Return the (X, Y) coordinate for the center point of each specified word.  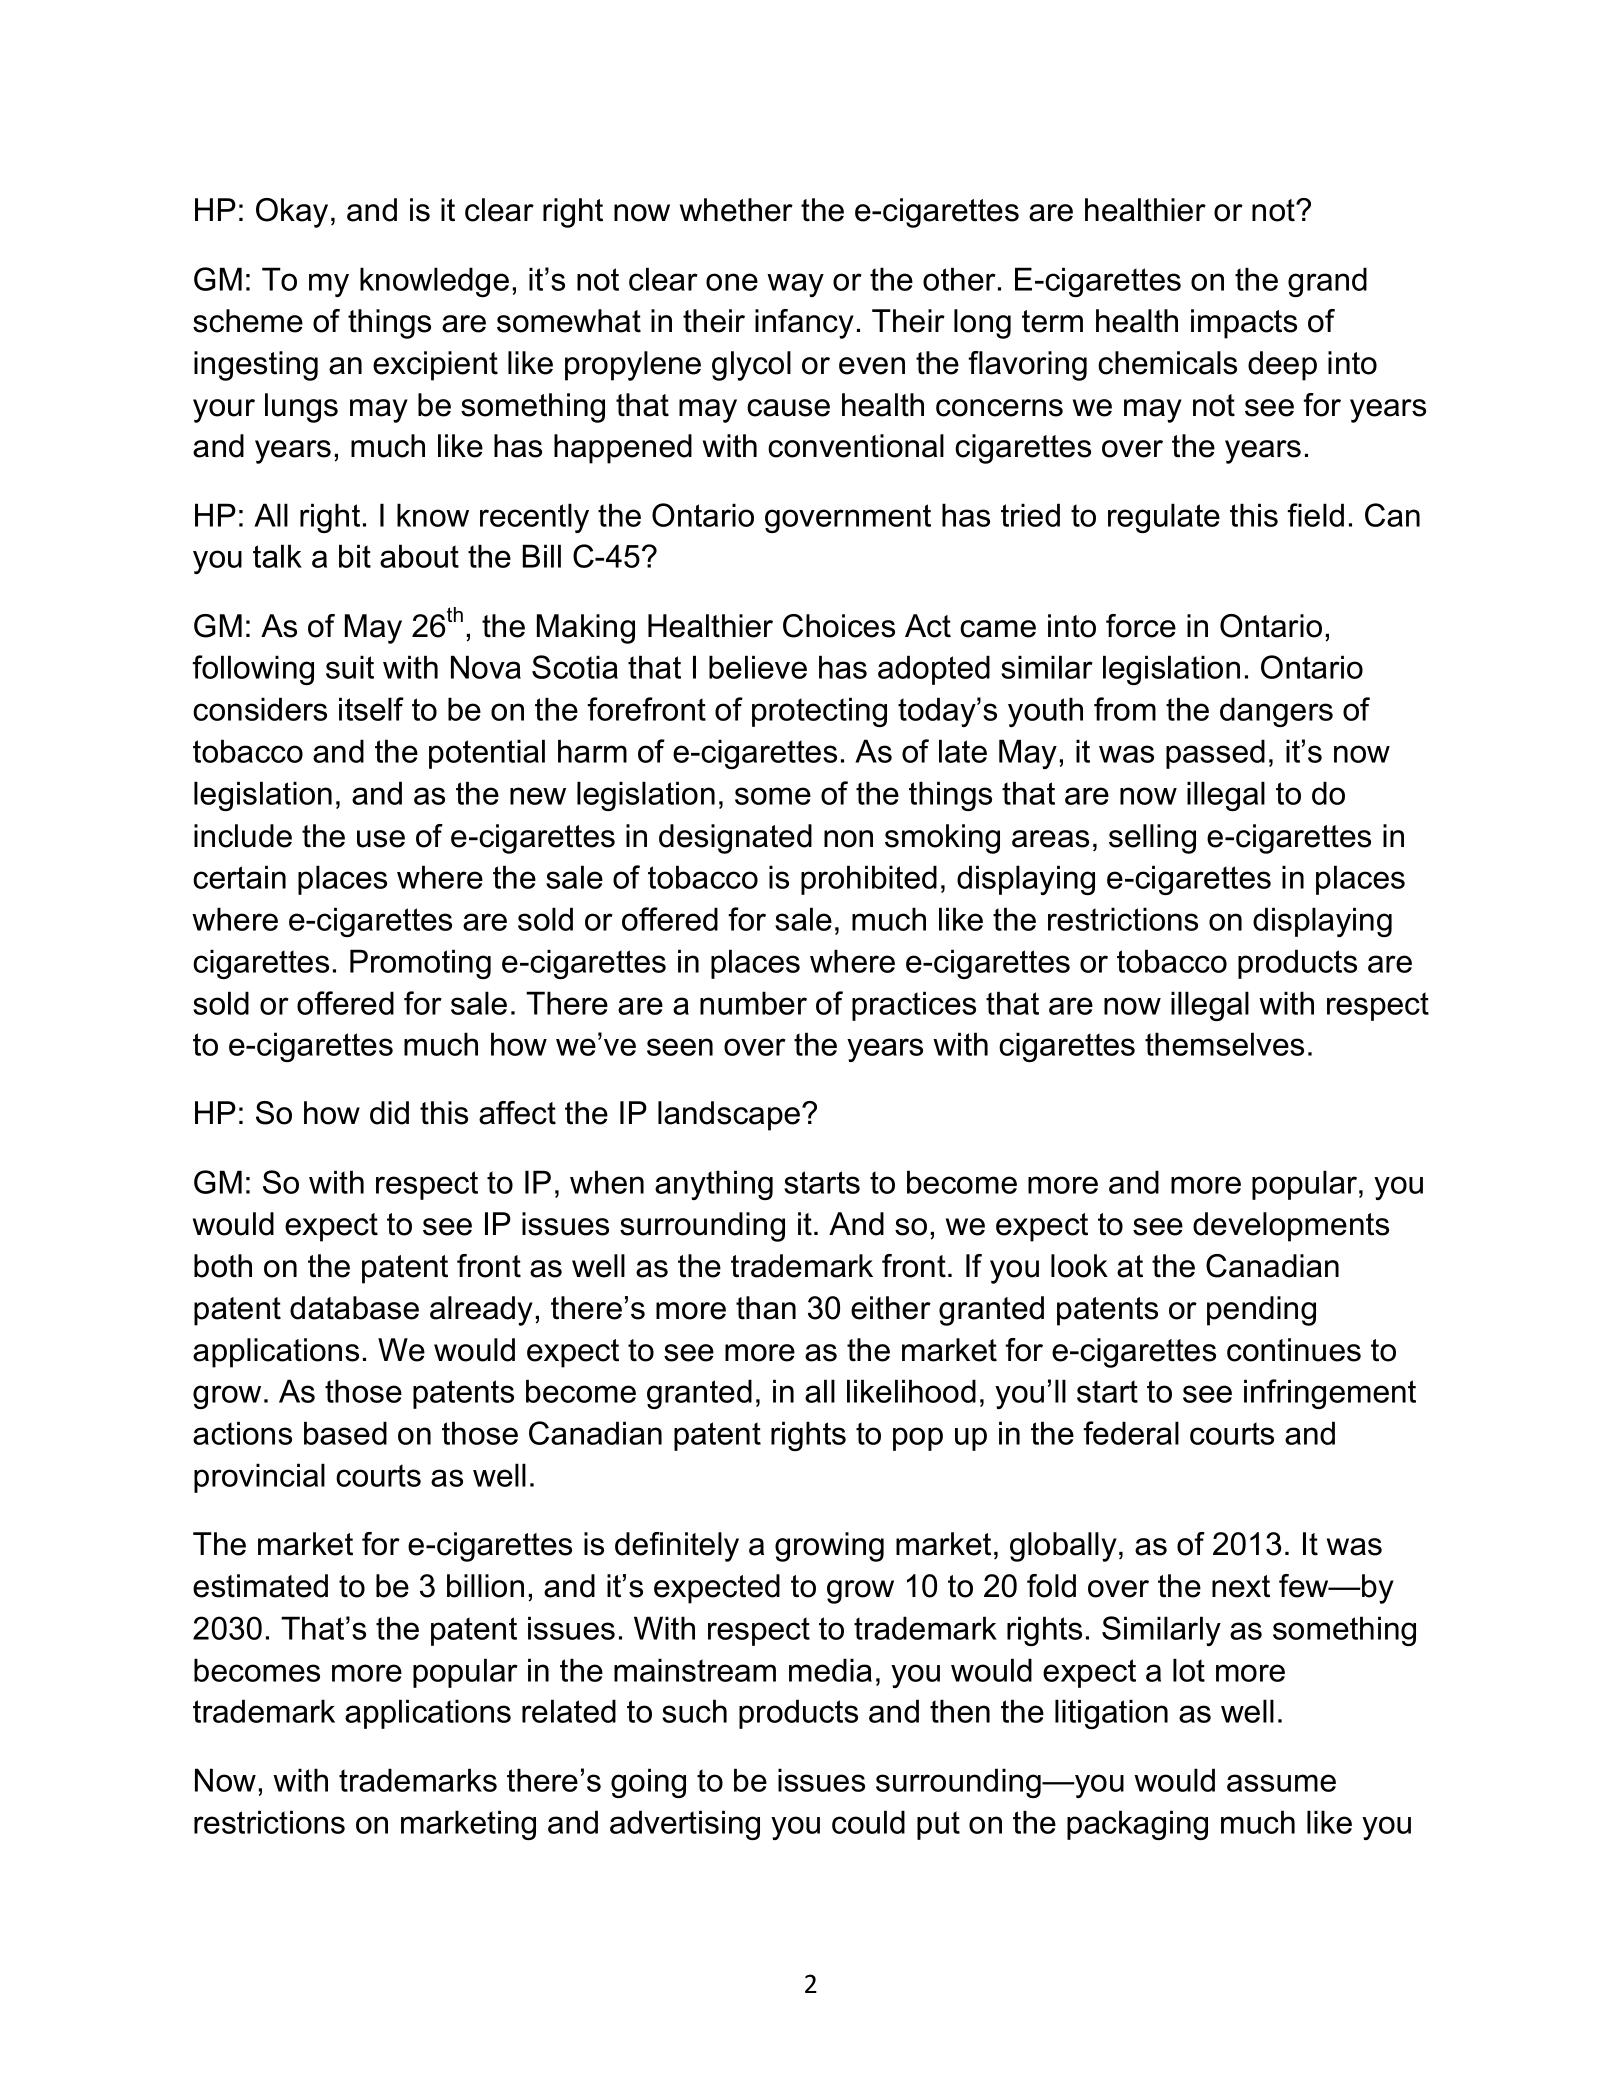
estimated (260, 1586)
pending (1261, 1311)
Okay (292, 213)
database (354, 1308)
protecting (819, 712)
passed (1215, 754)
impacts (1244, 324)
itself (371, 709)
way (795, 285)
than (766, 1308)
